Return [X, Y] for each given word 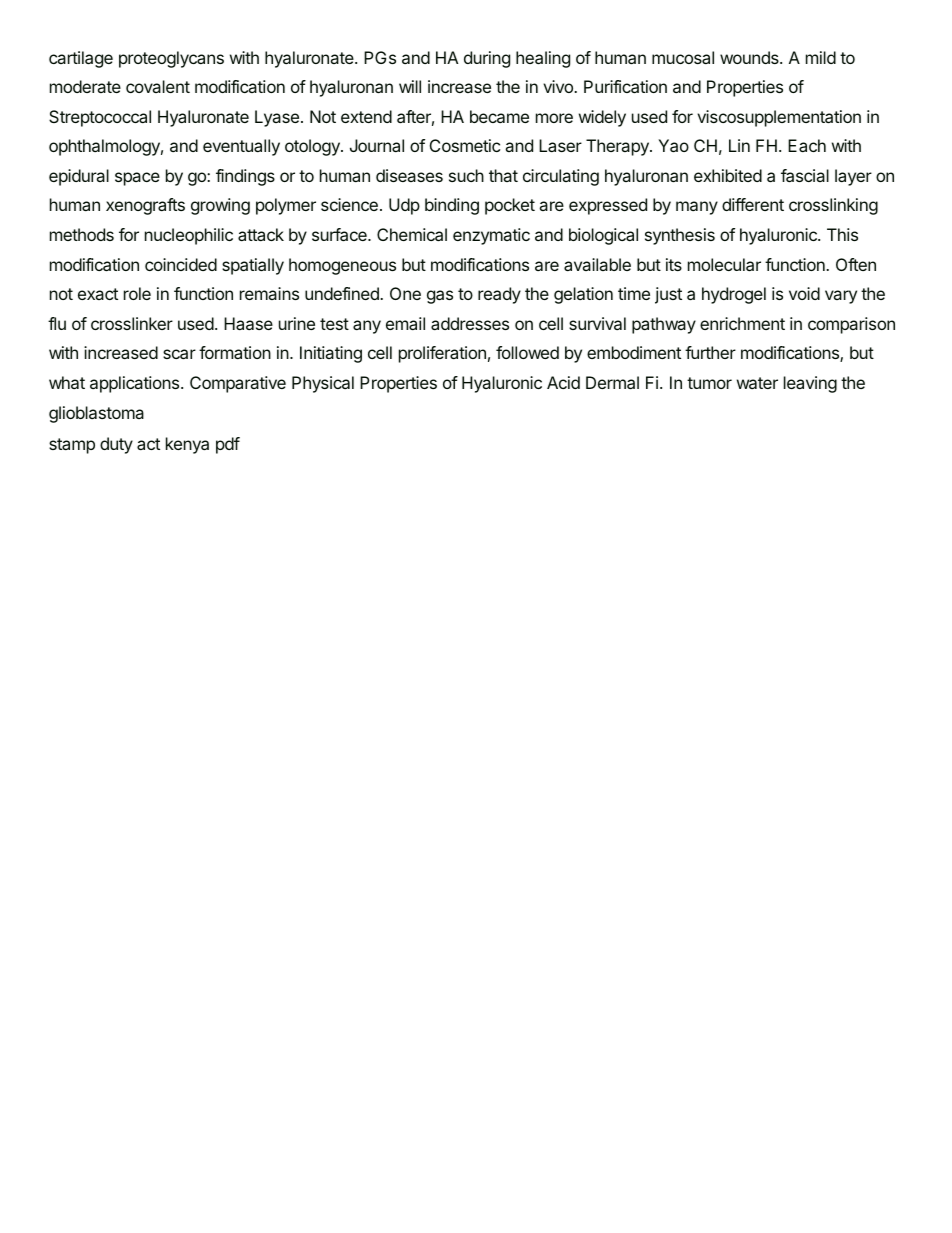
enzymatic [491, 236]
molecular [724, 264]
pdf [228, 445]
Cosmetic [465, 145]
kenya [187, 445]
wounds [750, 57]
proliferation [442, 354]
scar [179, 354]
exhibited [728, 175]
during [487, 59]
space [137, 179]
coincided [181, 264]
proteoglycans [171, 59]
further [710, 352]
